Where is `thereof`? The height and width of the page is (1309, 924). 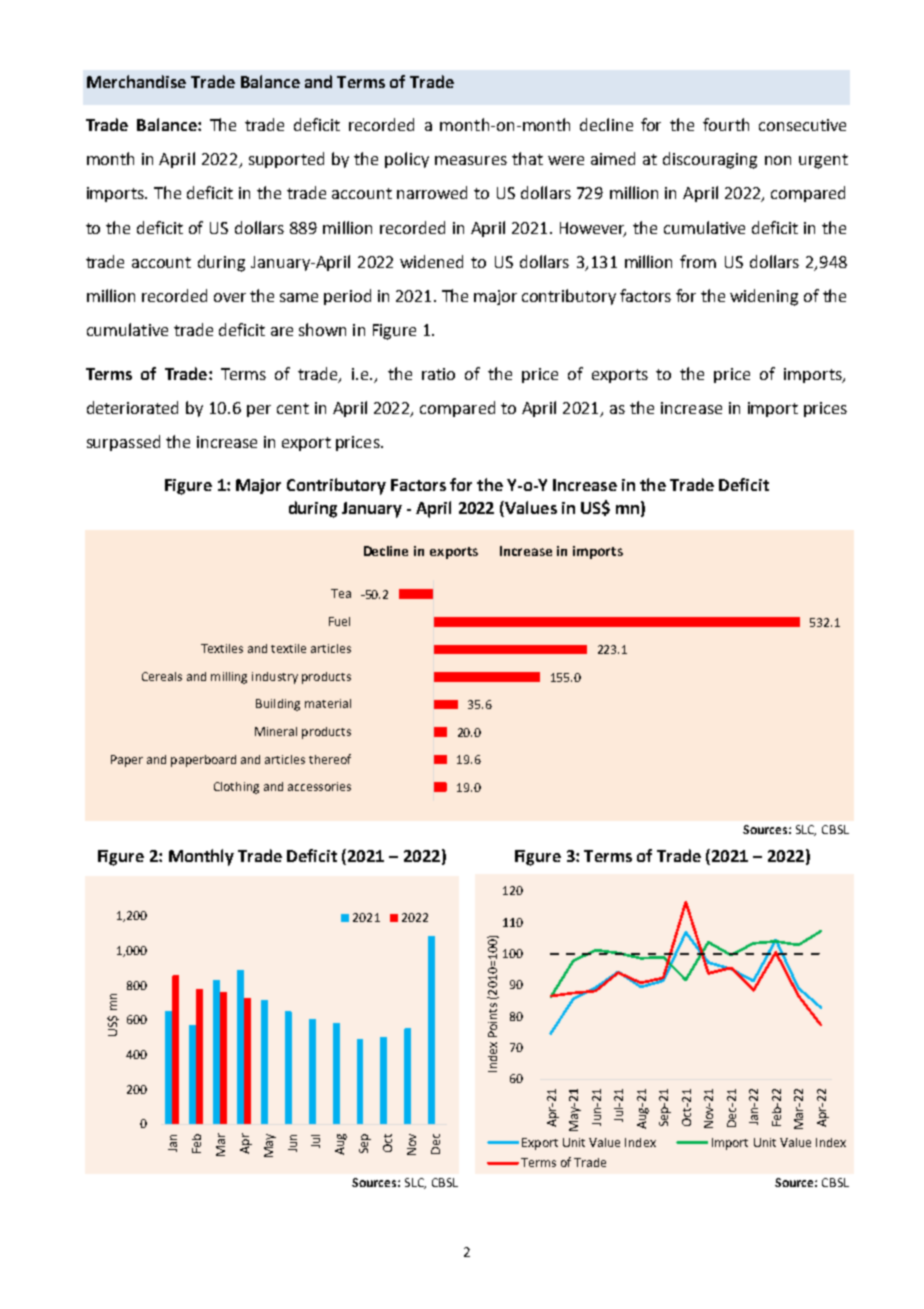 thereof is located at coordinates (330, 759).
